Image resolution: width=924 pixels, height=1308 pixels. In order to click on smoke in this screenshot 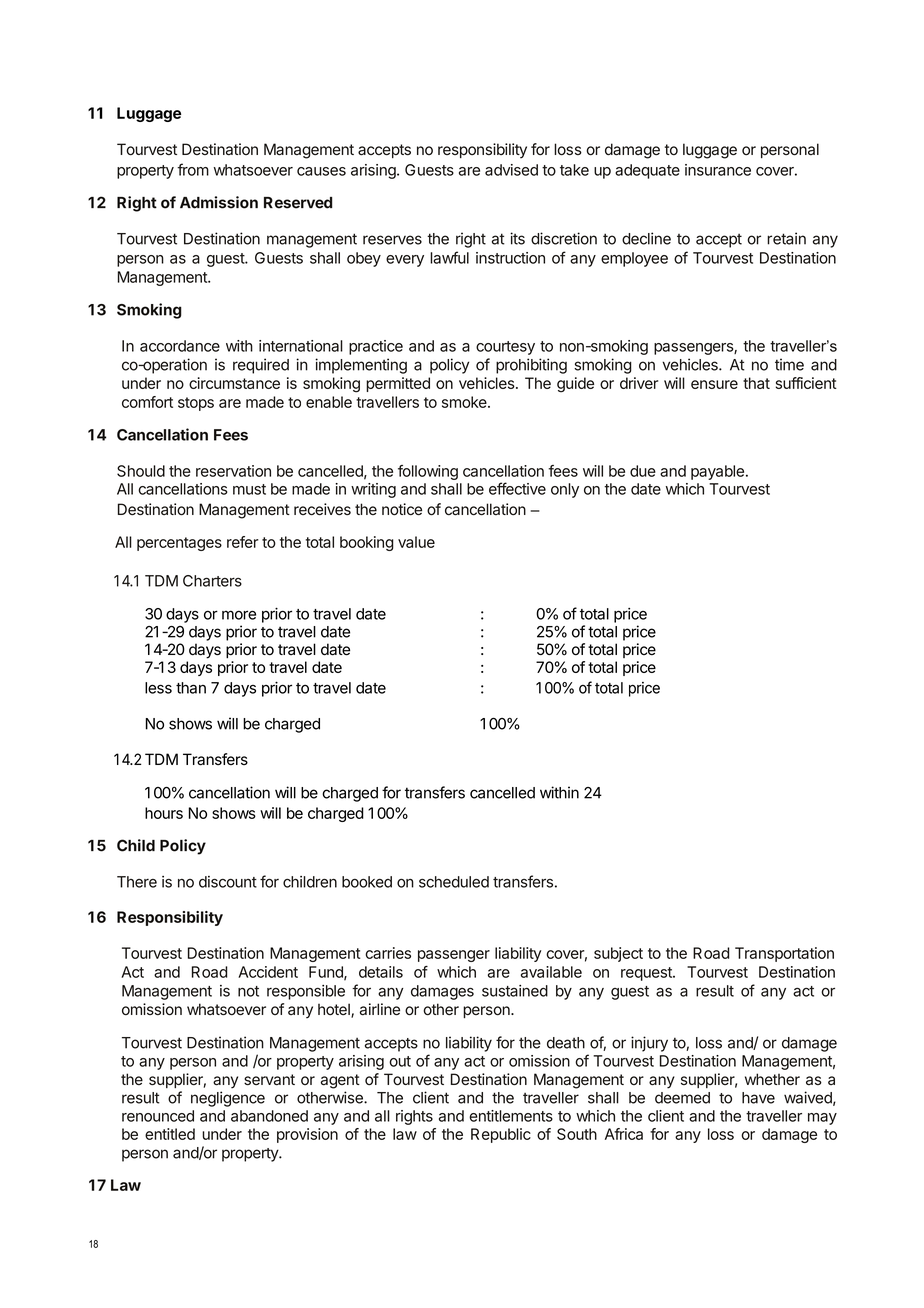, I will do `click(465, 402)`.
